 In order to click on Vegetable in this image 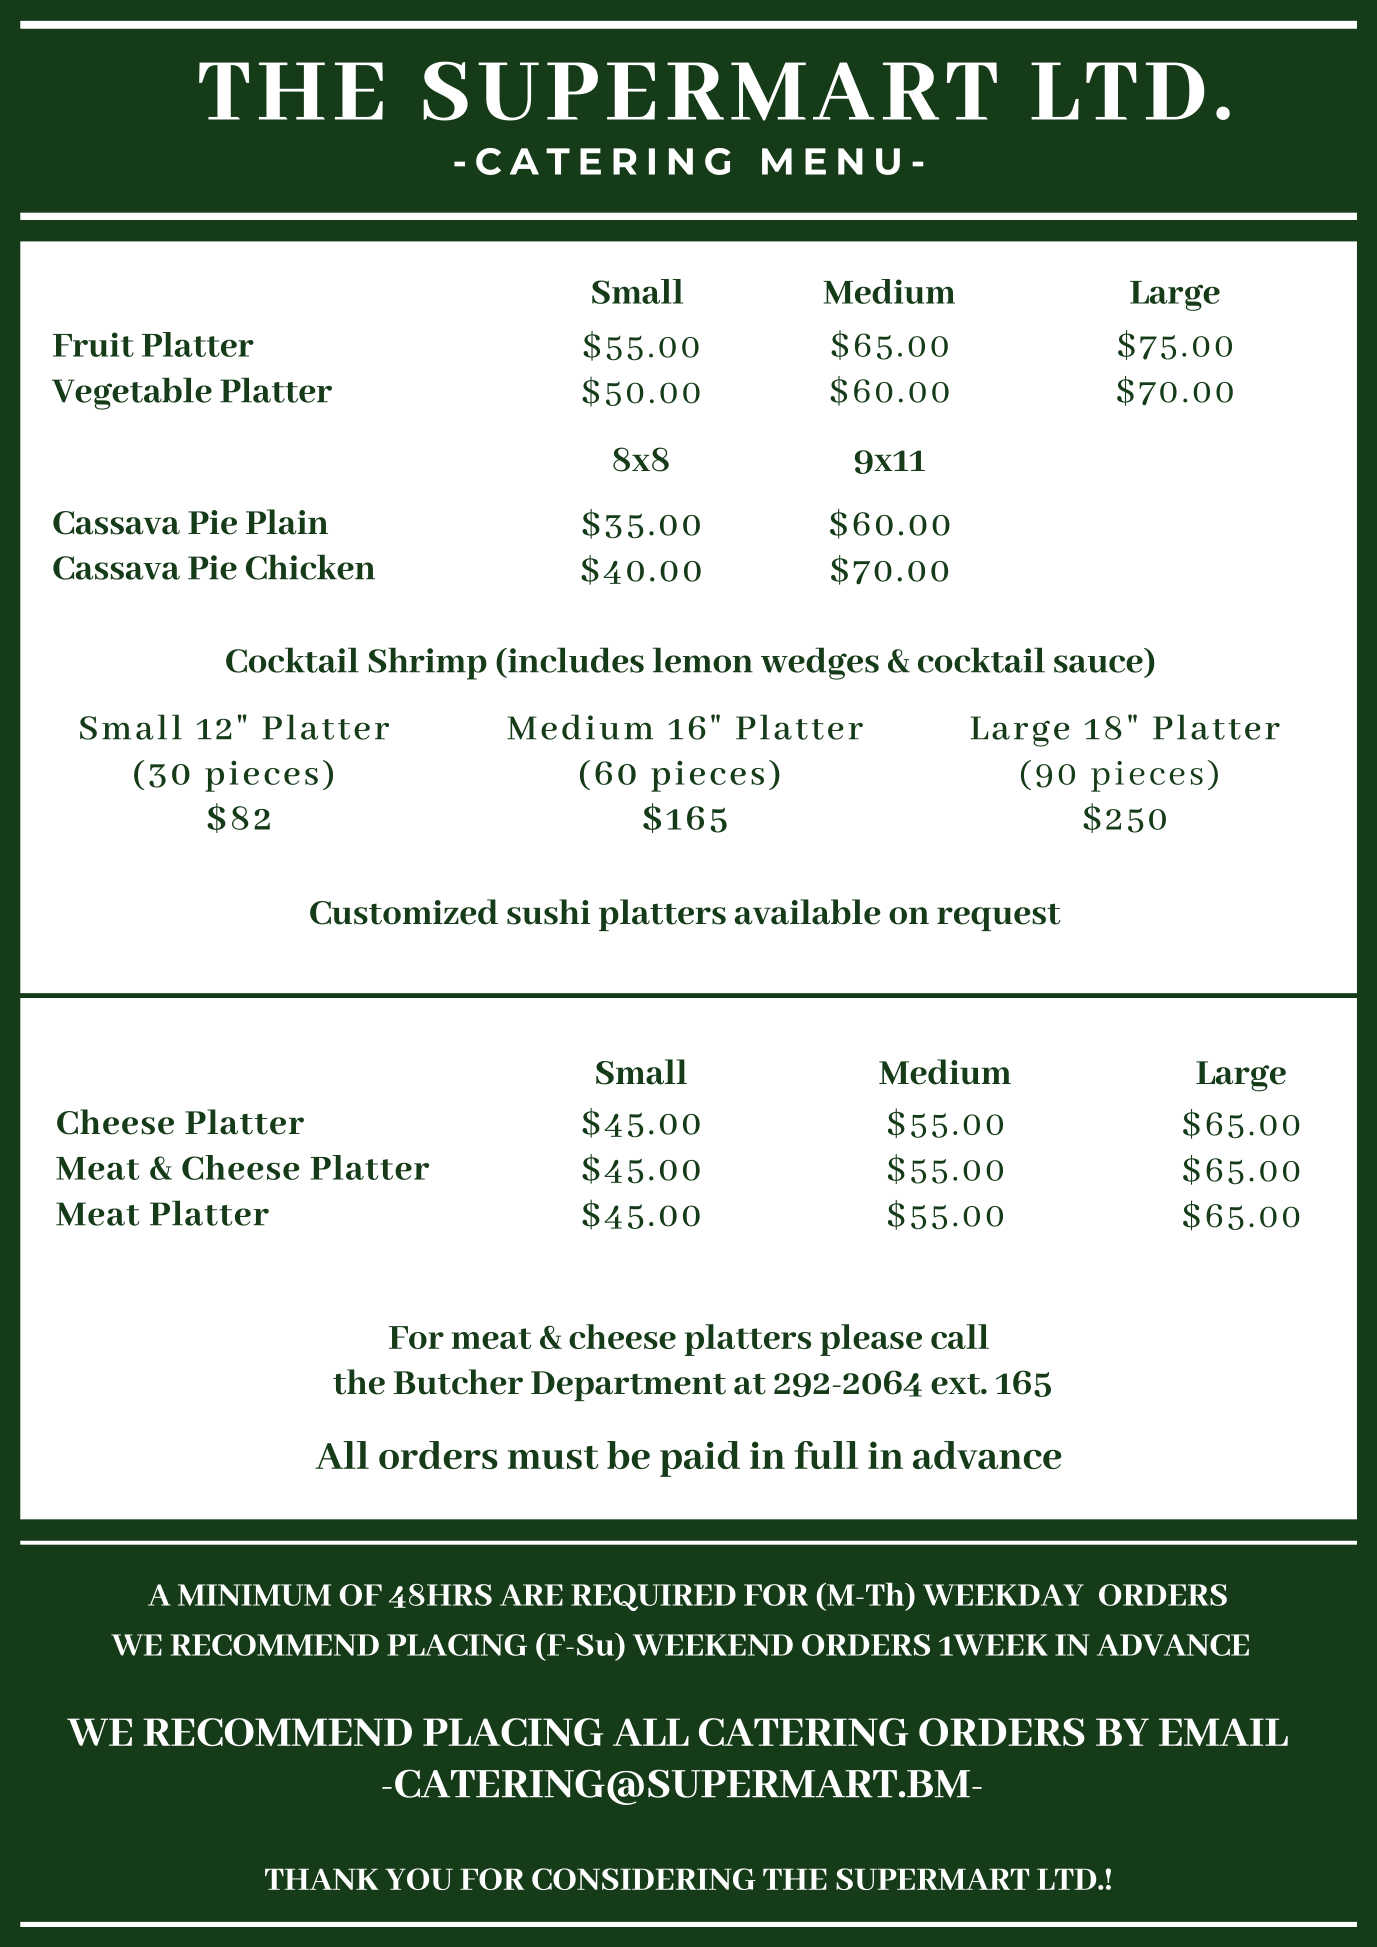, I will do `click(132, 393)`.
